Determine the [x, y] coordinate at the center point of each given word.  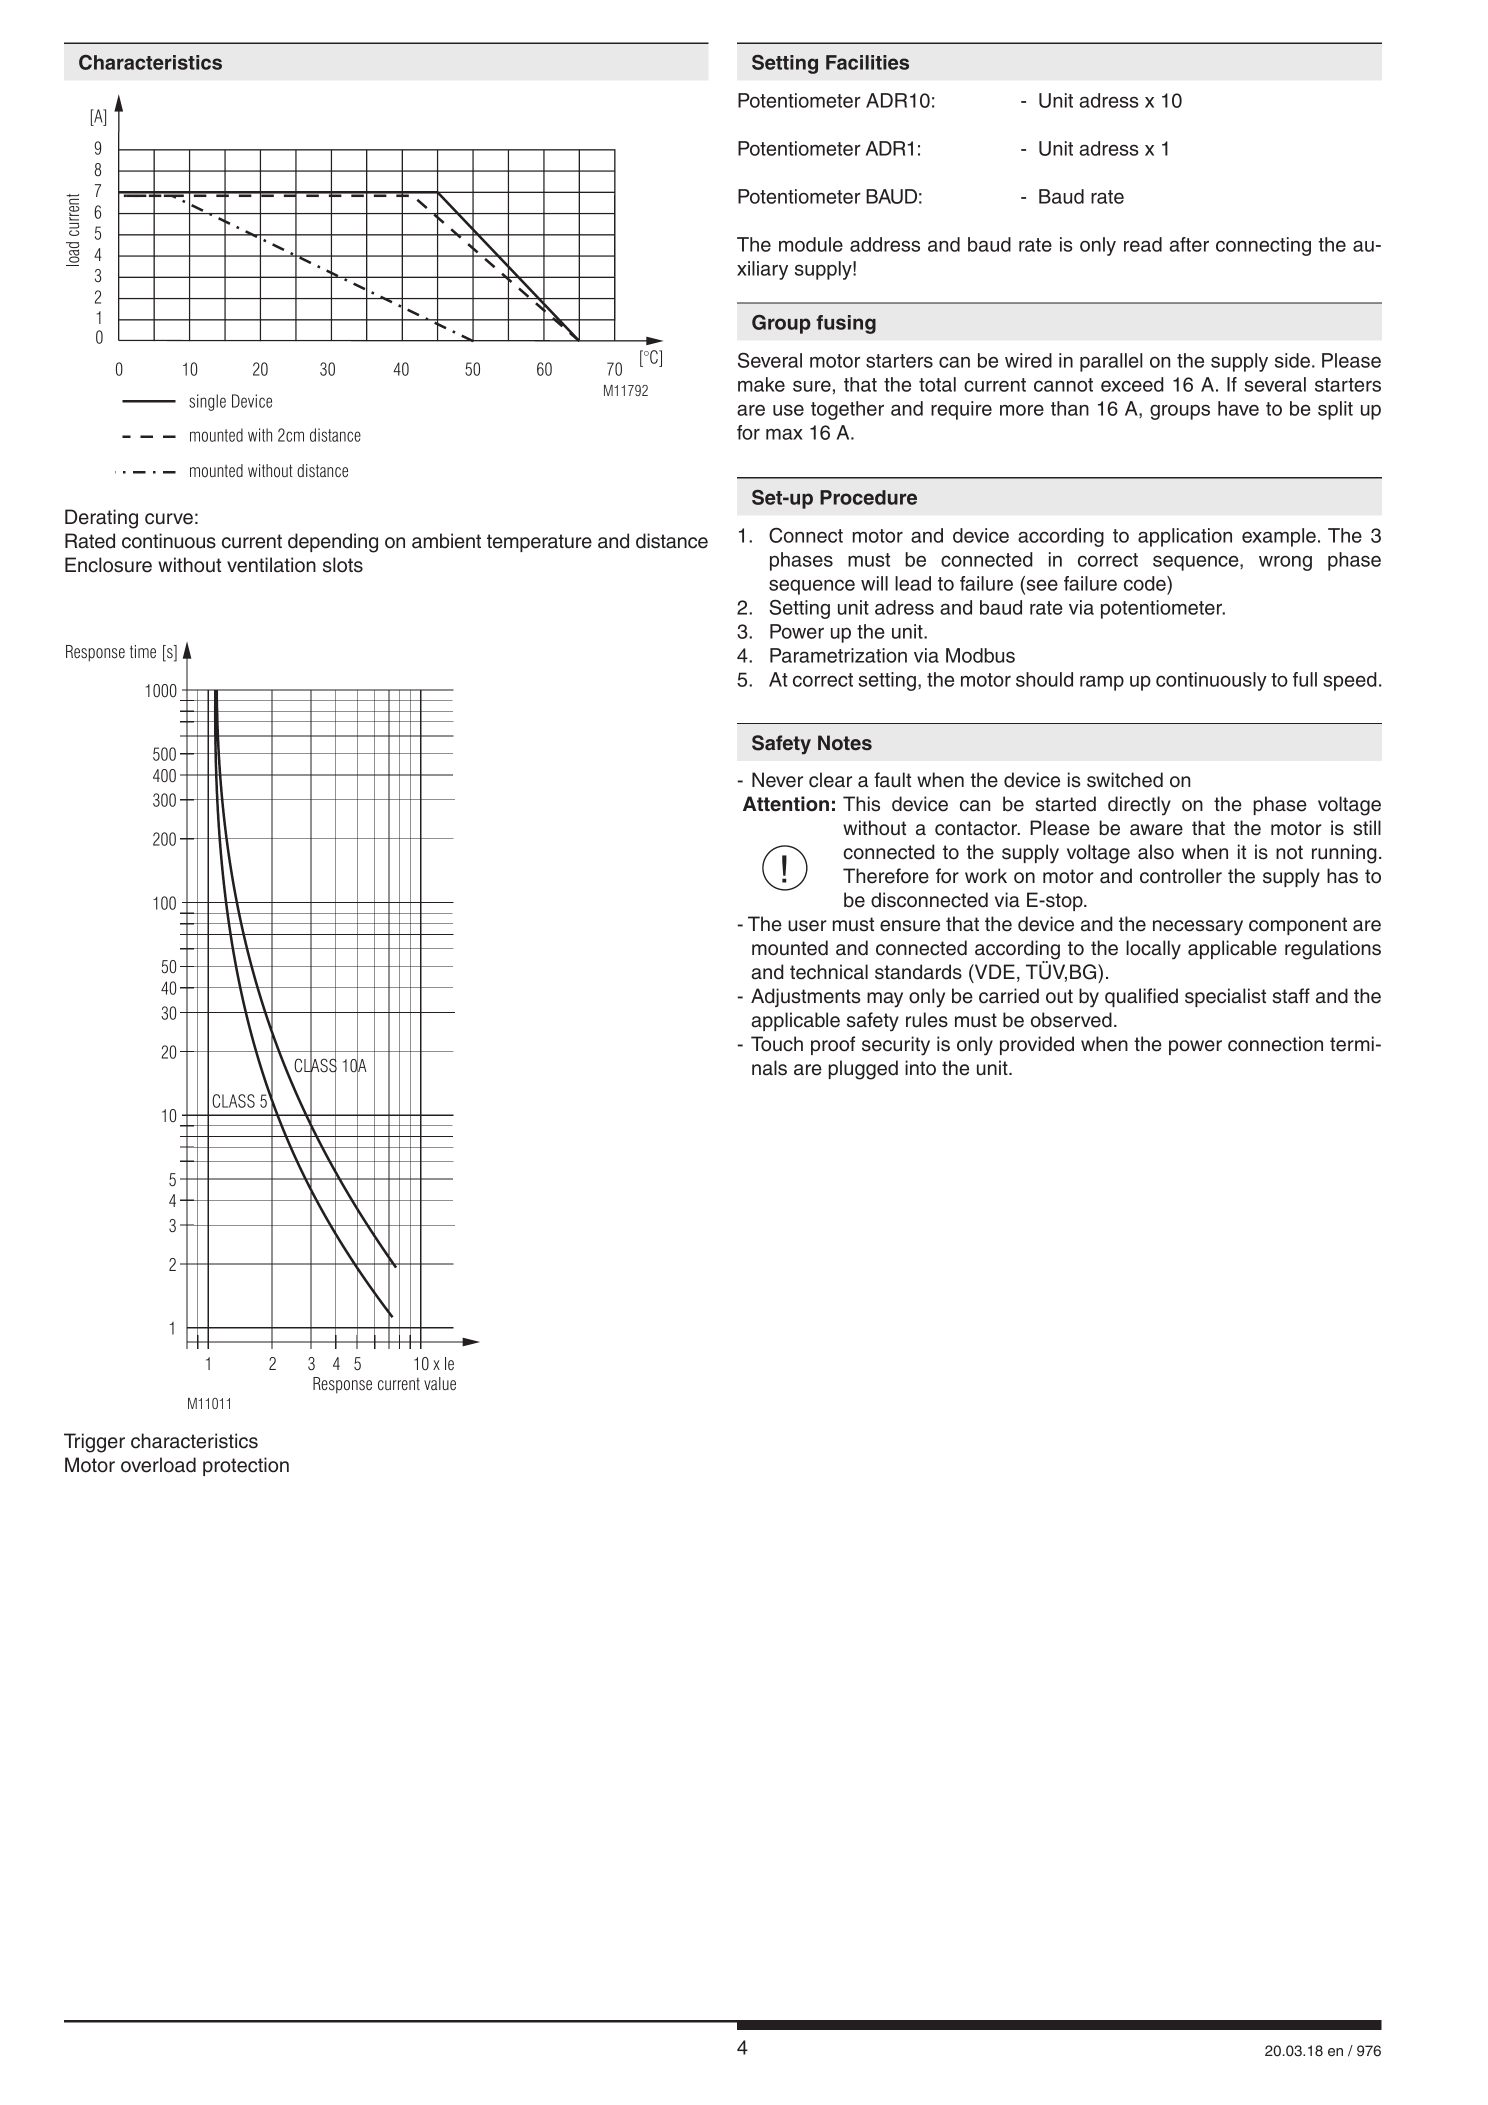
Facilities [867, 62]
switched [1125, 780]
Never [777, 780]
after [1189, 244]
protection [246, 1466]
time [143, 651]
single [207, 402]
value [440, 1384]
